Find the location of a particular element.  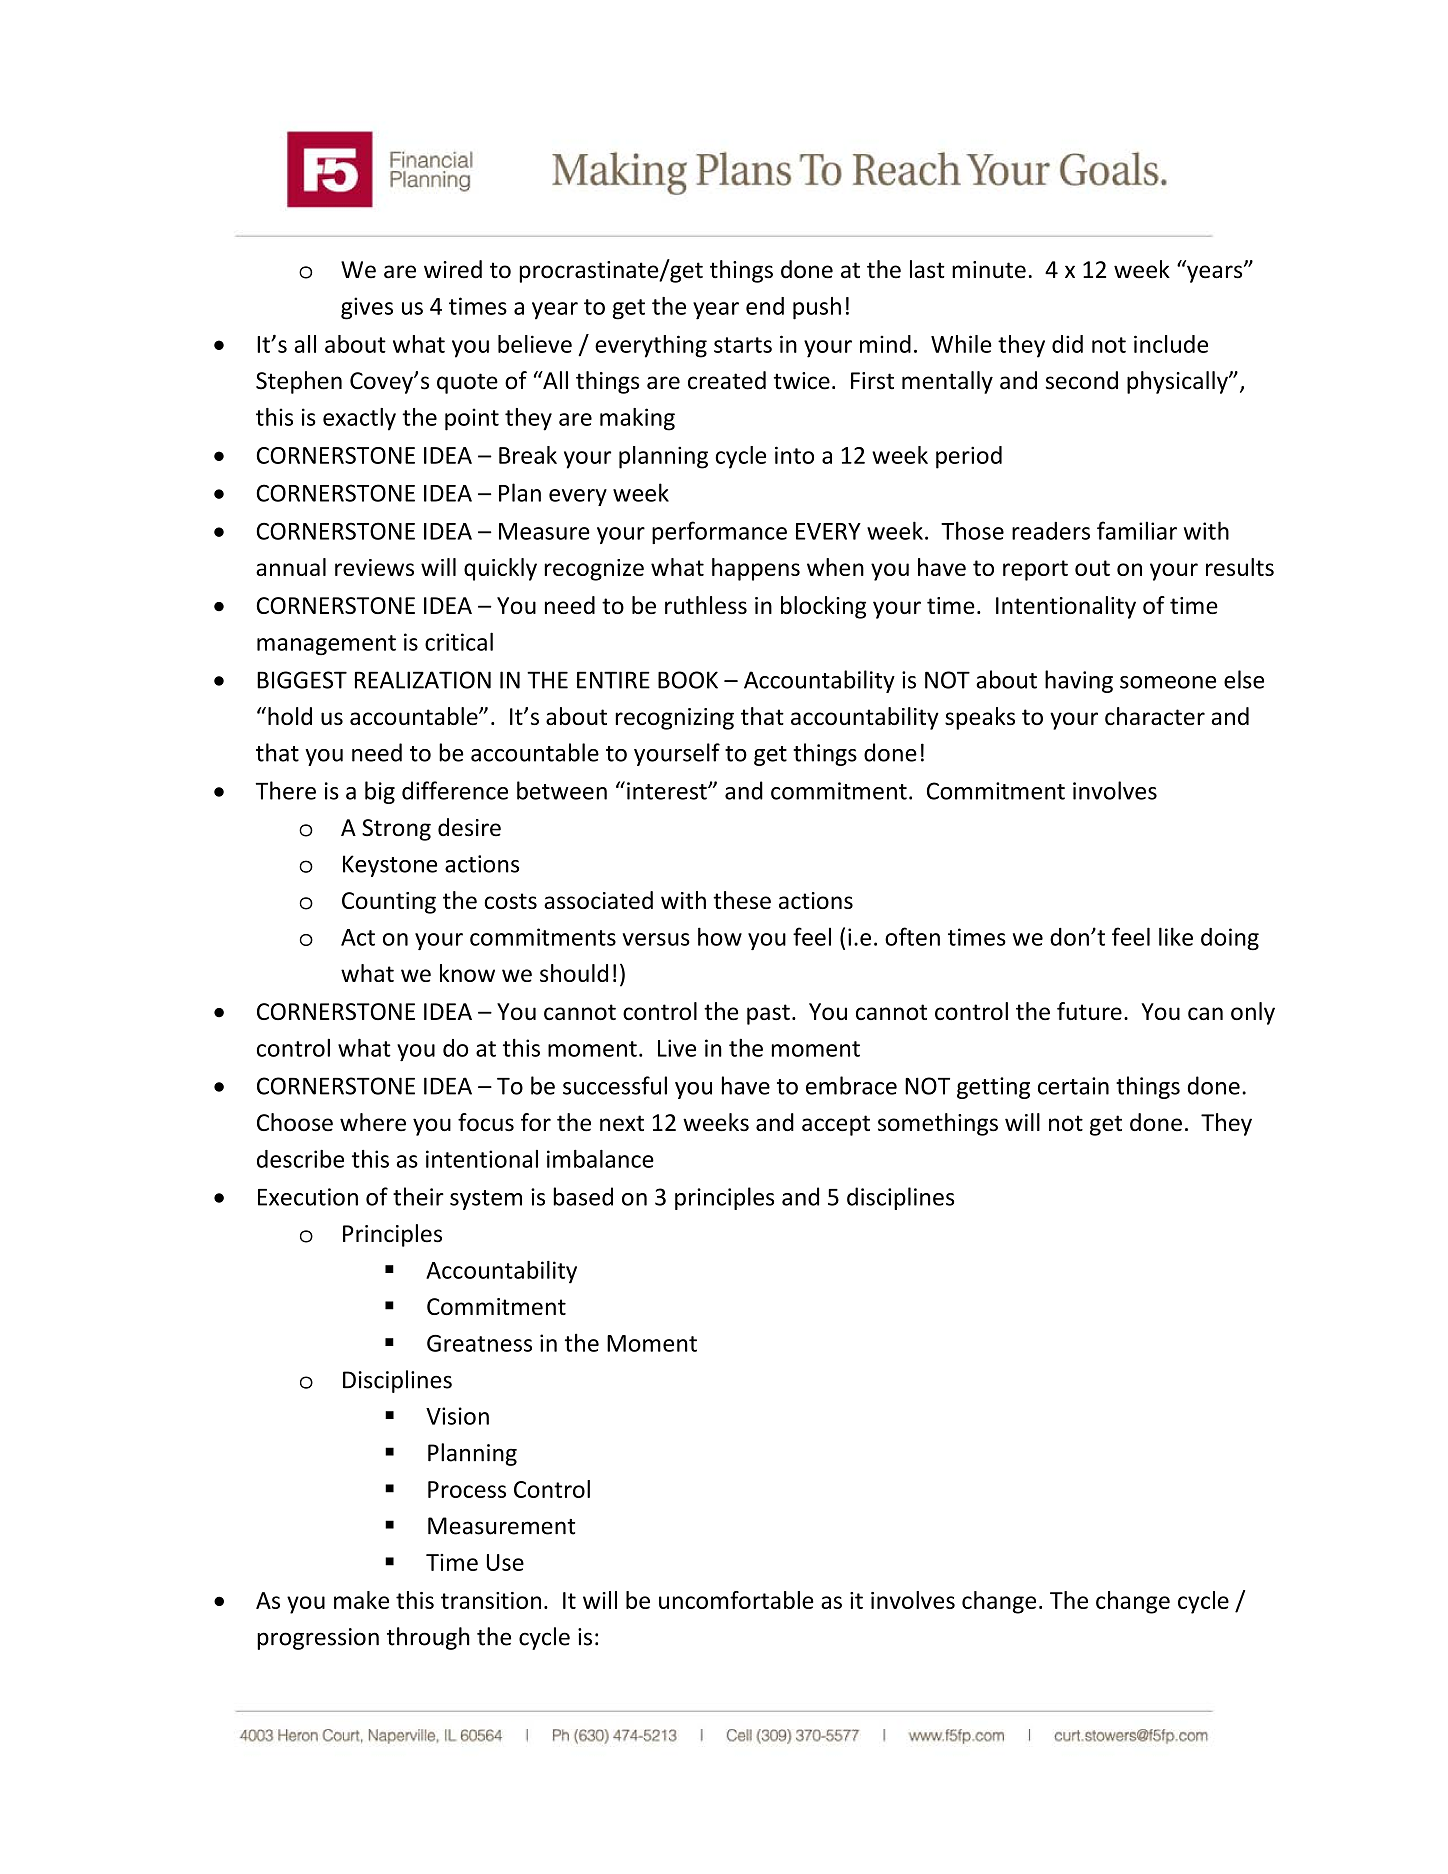

accept is located at coordinates (836, 1125).
